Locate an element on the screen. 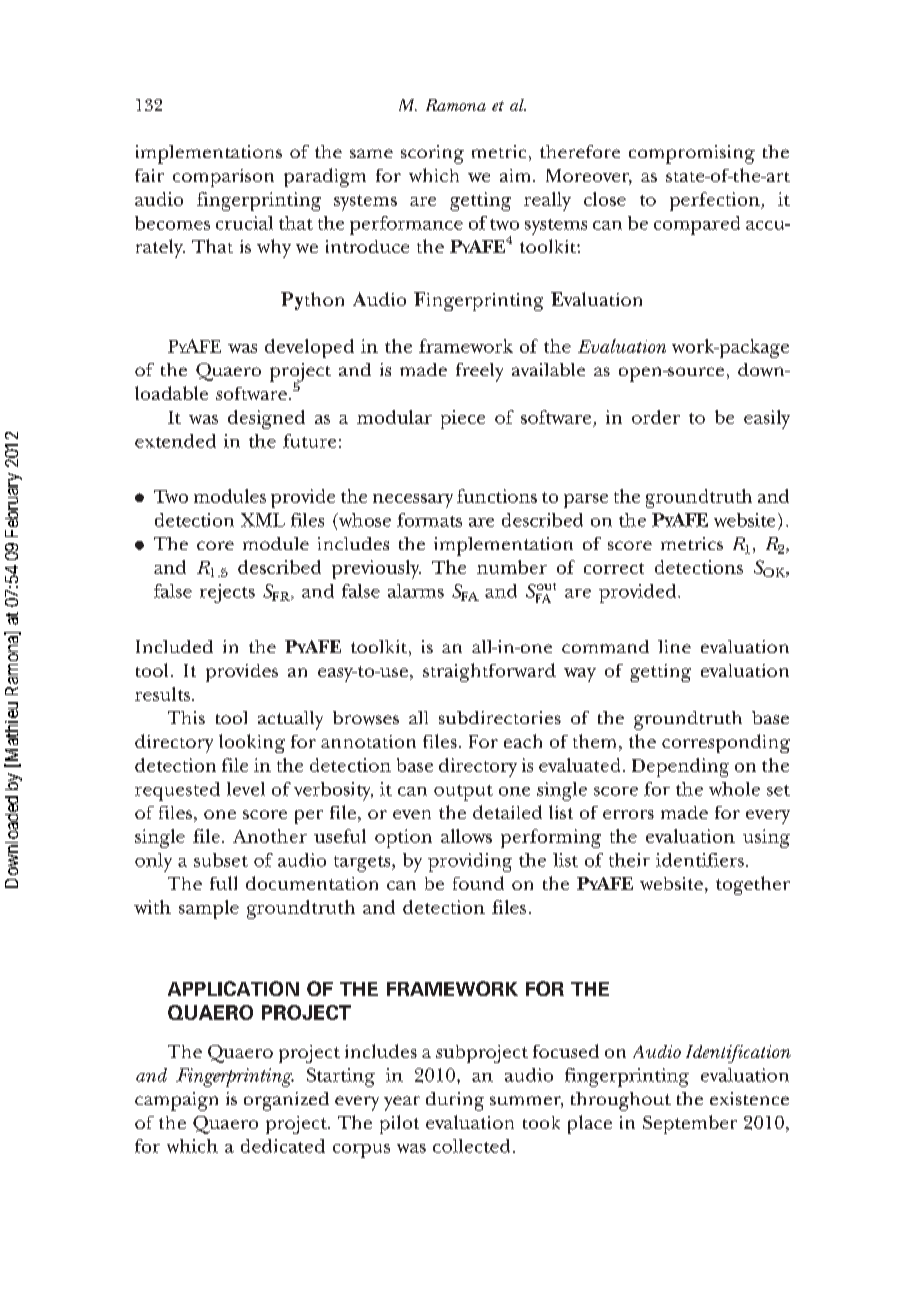 This screenshot has width=921, height=1316. full is located at coordinates (223, 883).
